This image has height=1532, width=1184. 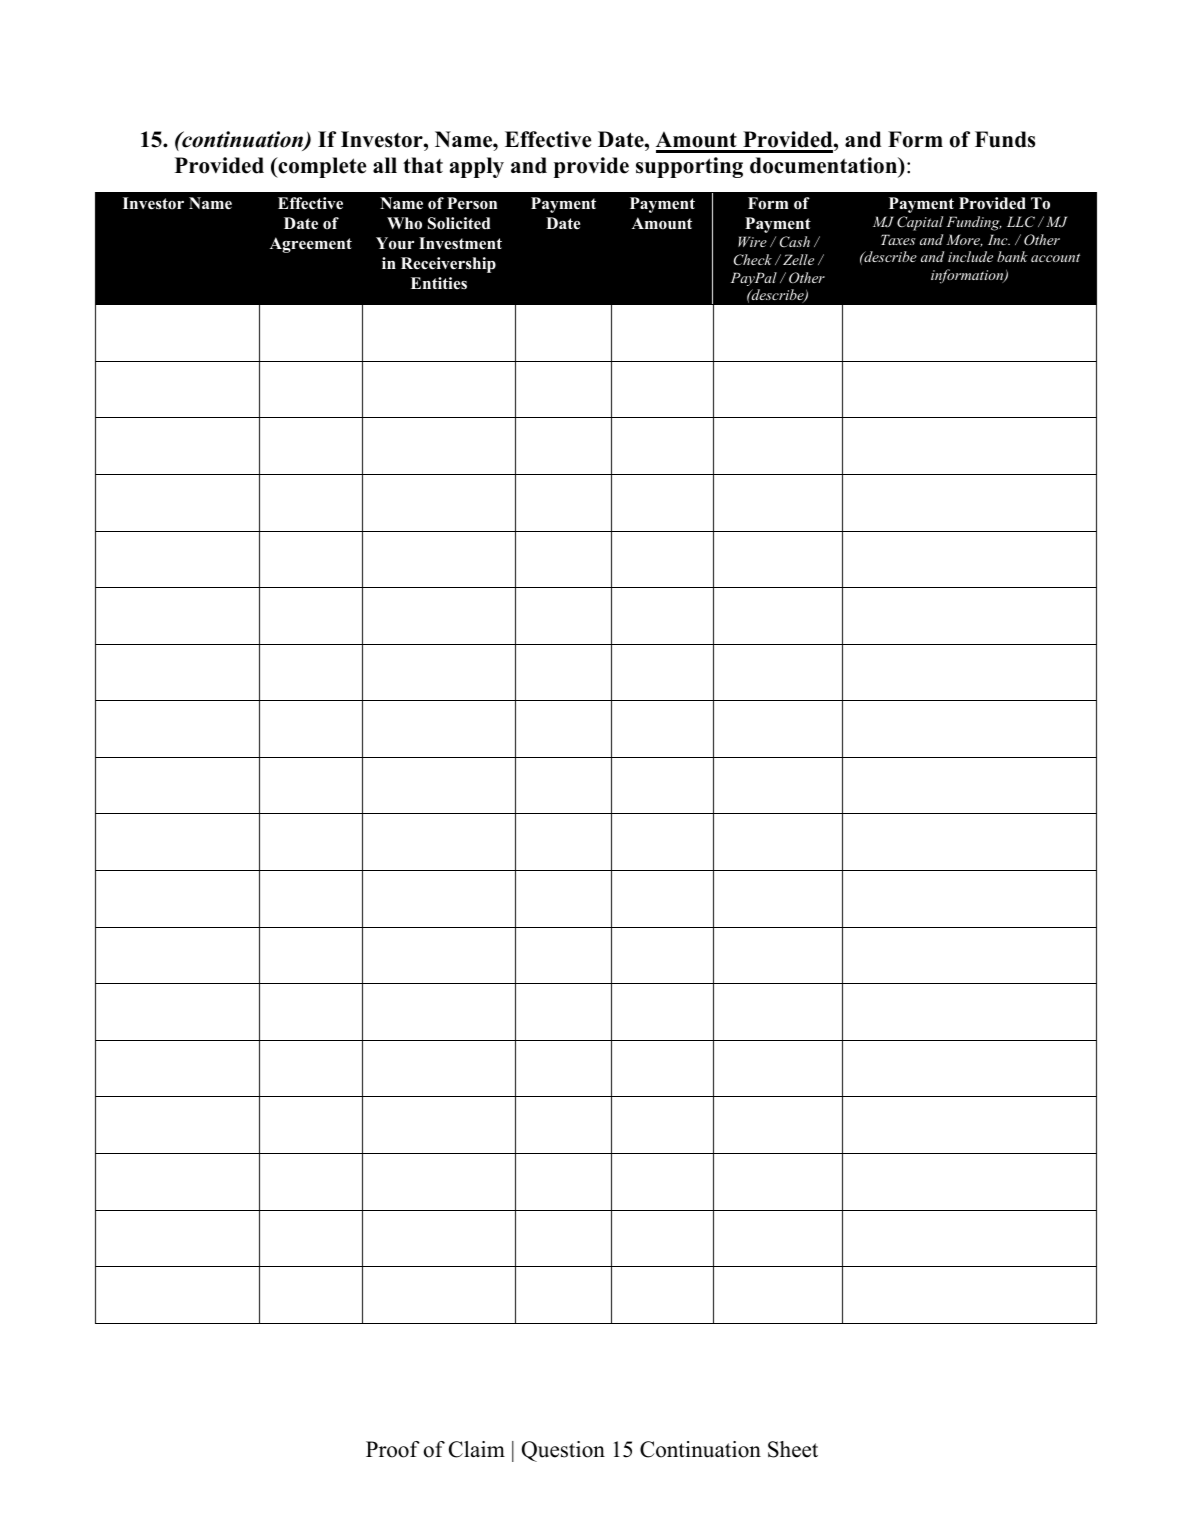 What do you see at coordinates (563, 1451) in the image?
I see `Question` at bounding box center [563, 1451].
